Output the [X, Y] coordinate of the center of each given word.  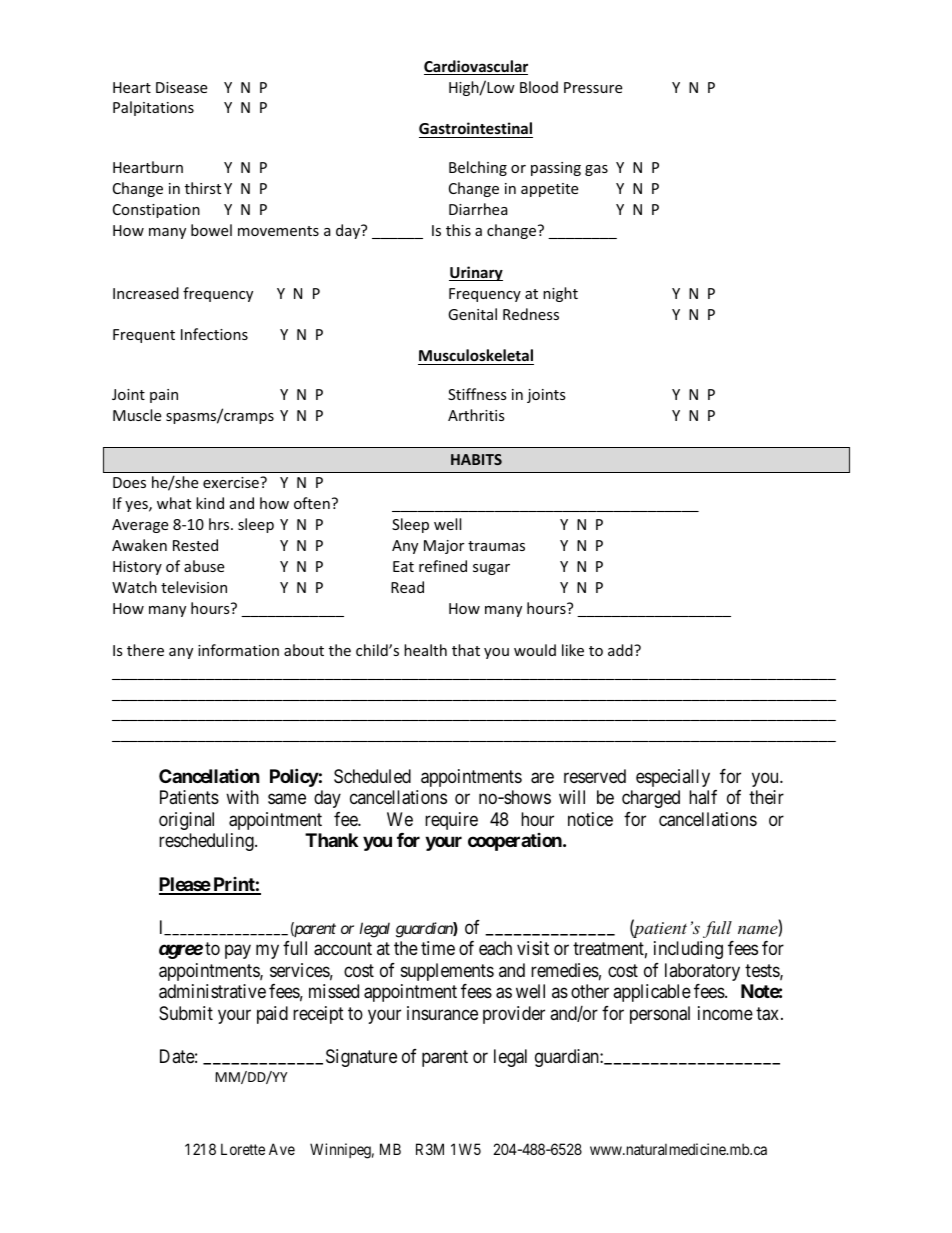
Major [444, 547]
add [621, 650]
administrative [212, 991]
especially [673, 778]
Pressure [593, 87]
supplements [447, 972]
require [451, 821]
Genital [472, 314]
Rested [195, 545]
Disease [181, 87]
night [560, 294]
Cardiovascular [476, 67]
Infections [214, 334]
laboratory [702, 972]
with [242, 797]
